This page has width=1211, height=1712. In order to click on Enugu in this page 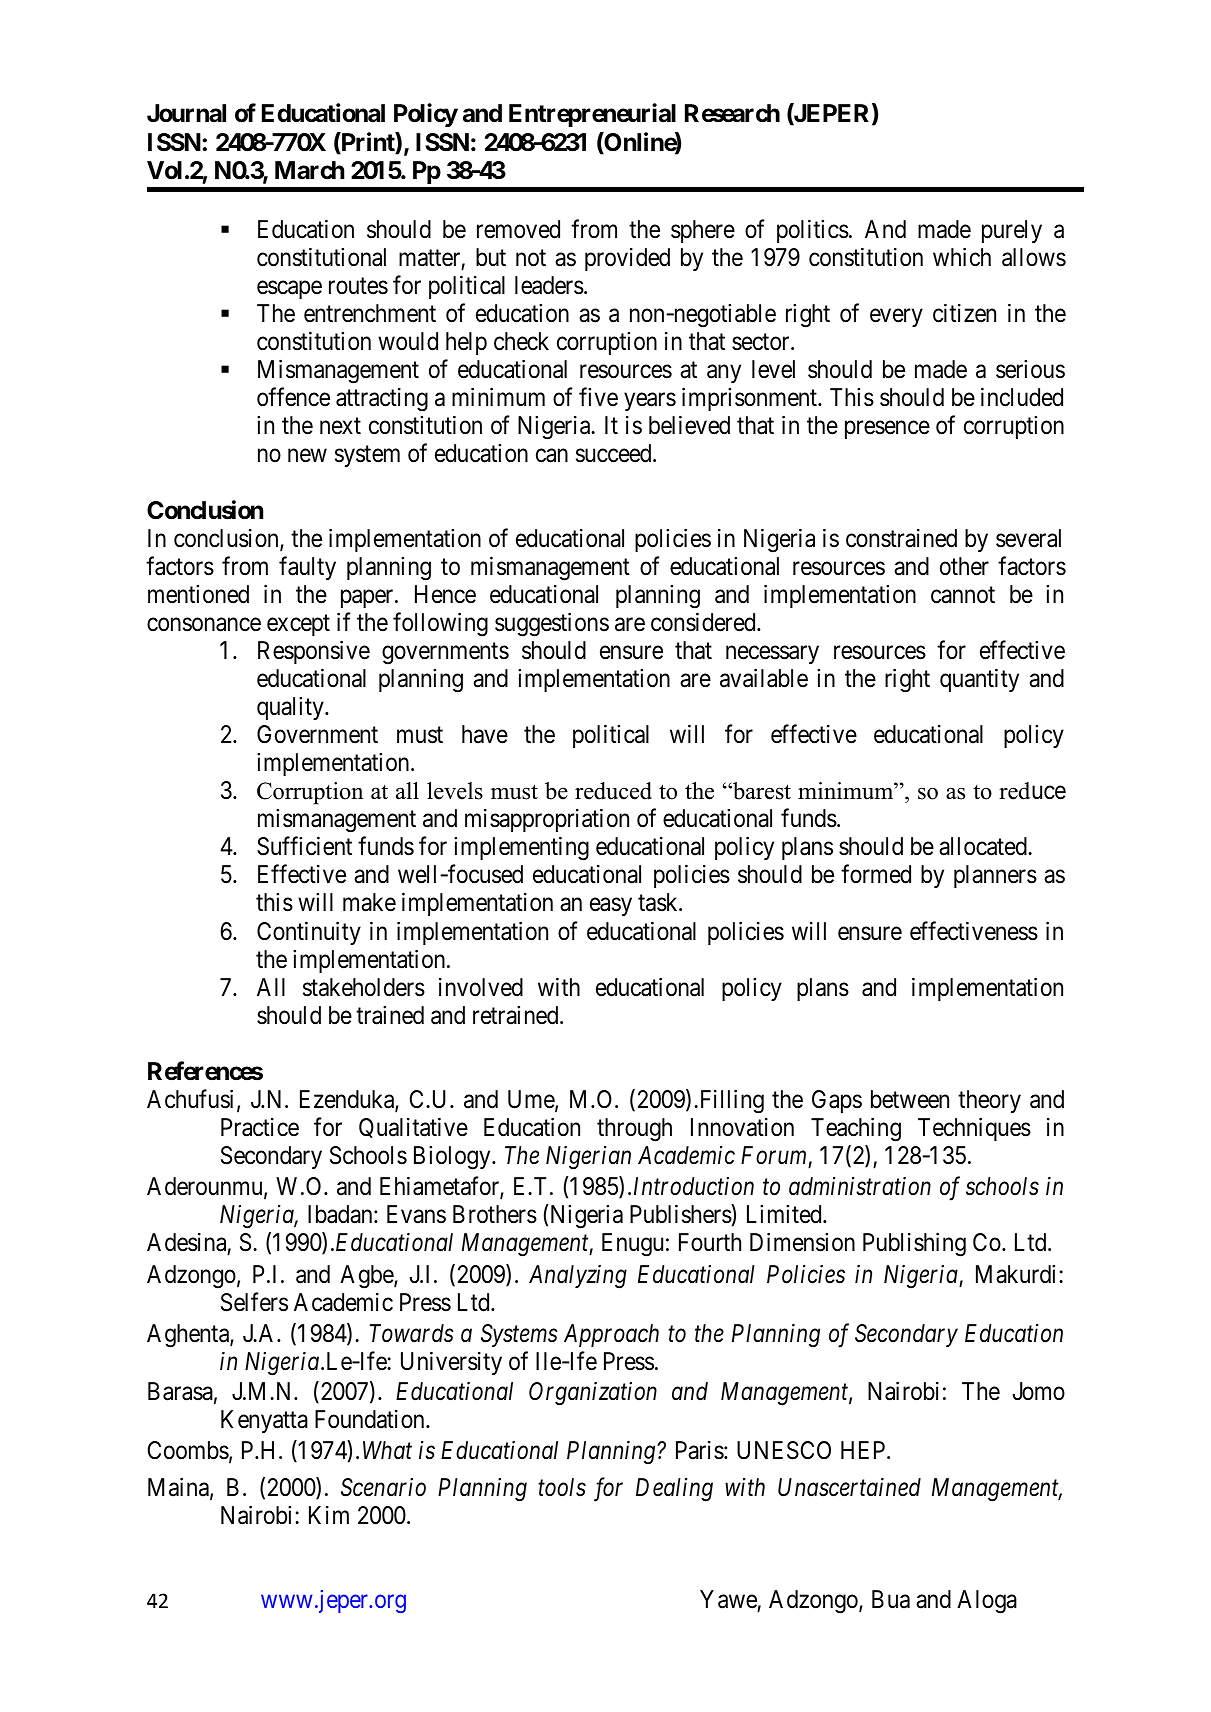, I will do `click(632, 1245)`.
